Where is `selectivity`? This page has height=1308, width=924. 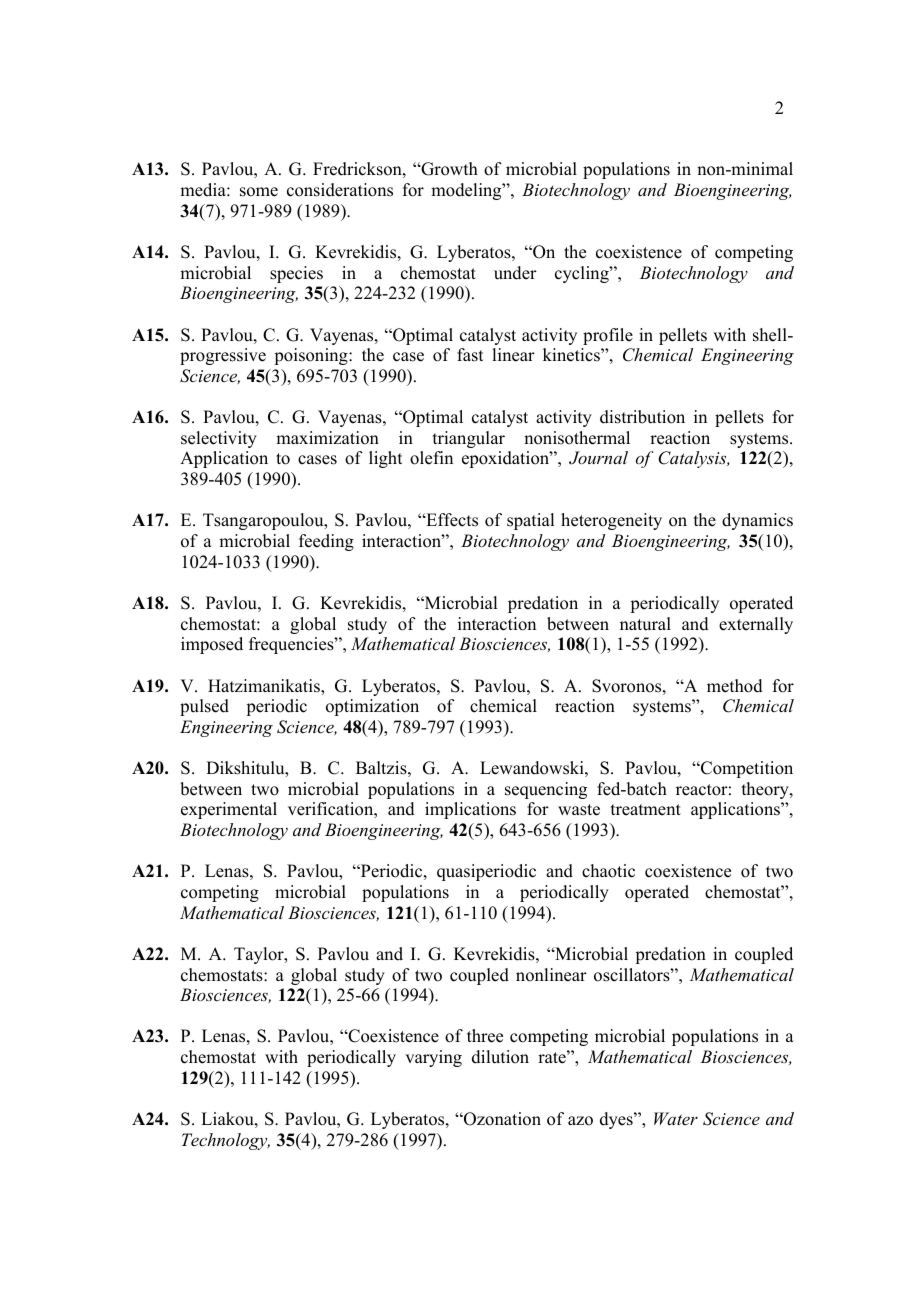
selectivity is located at coordinates (219, 439).
